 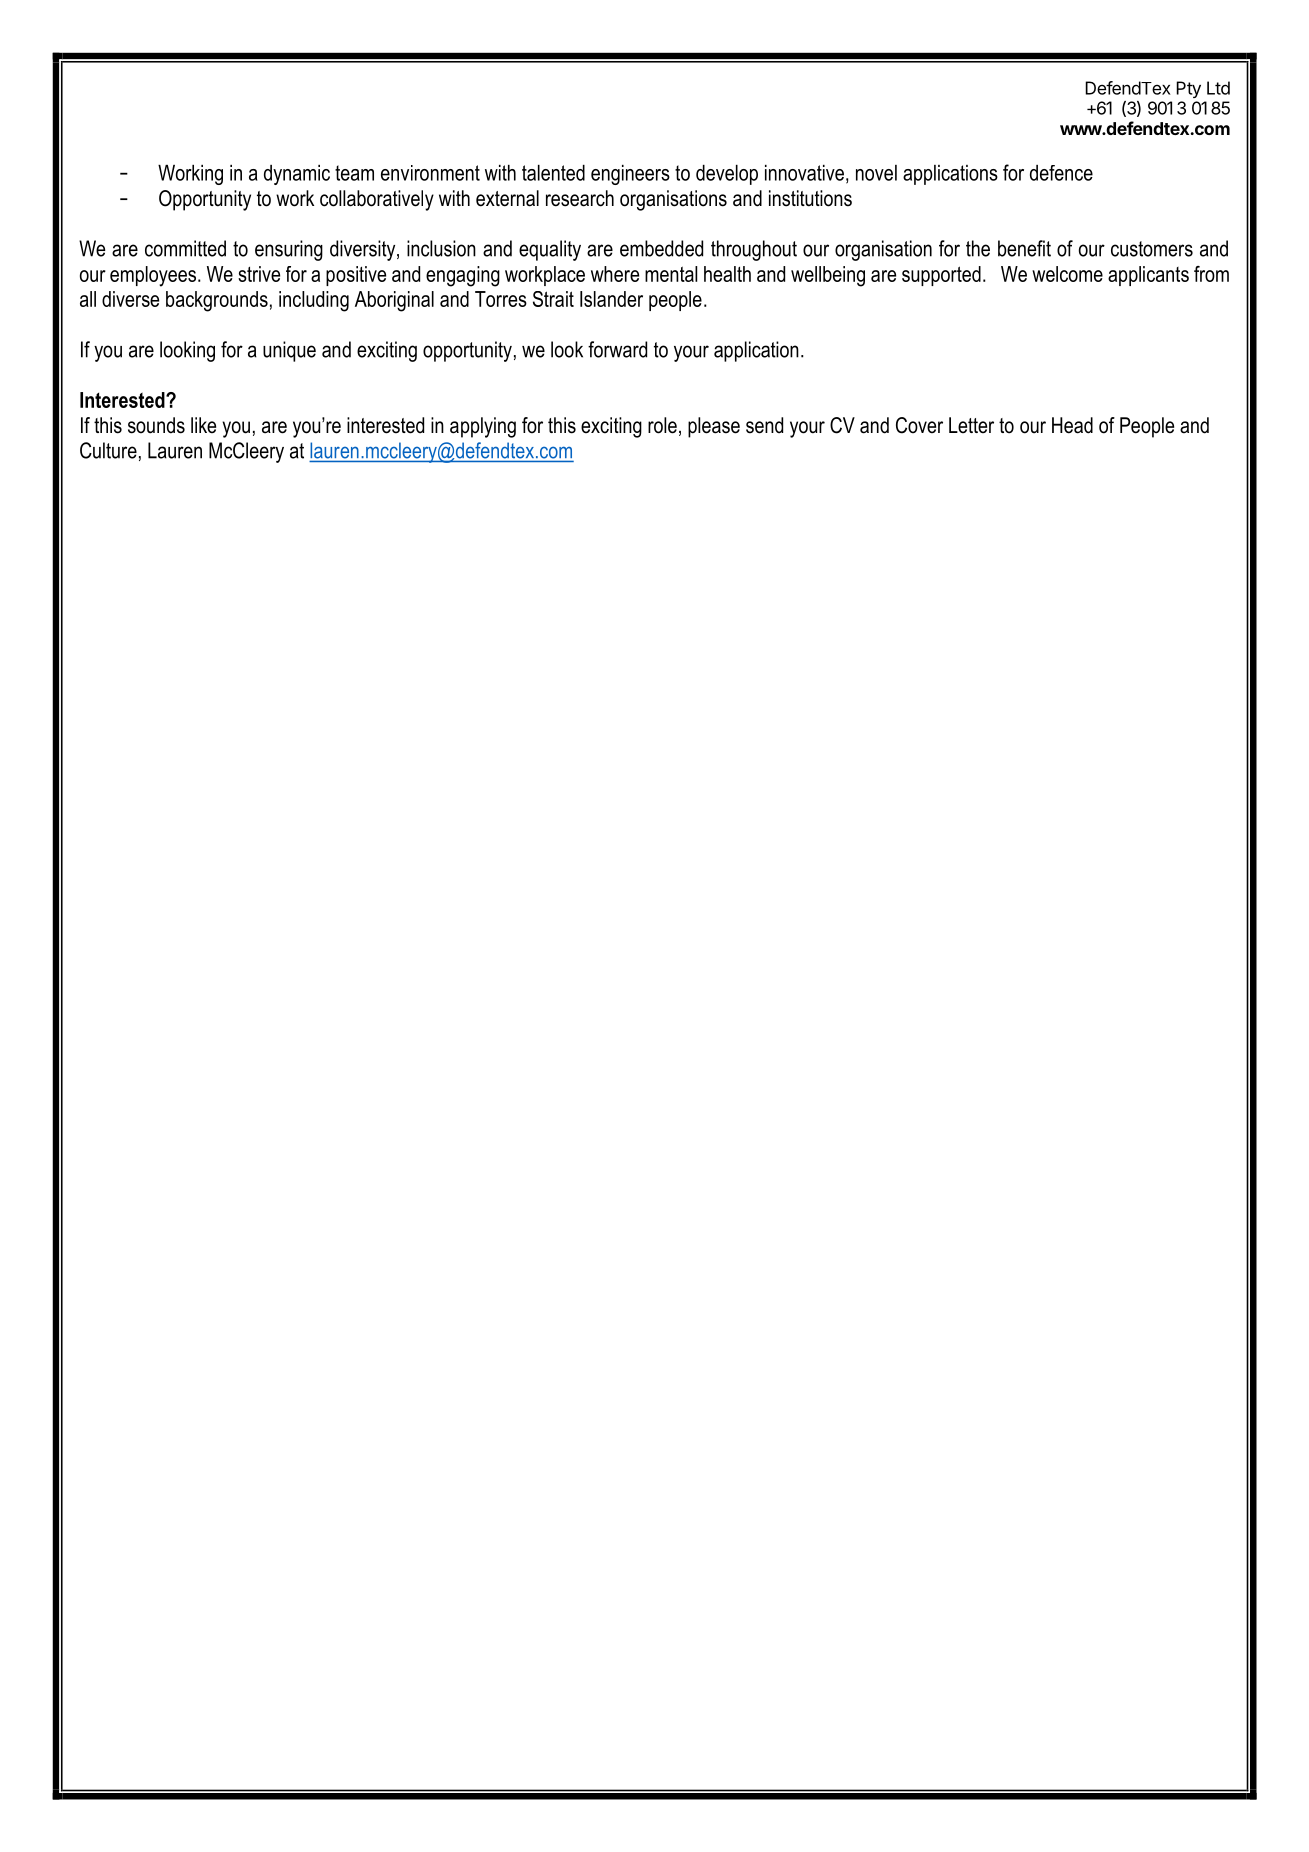 What do you see at coordinates (1072, 425) in the document?
I see `Head` at bounding box center [1072, 425].
